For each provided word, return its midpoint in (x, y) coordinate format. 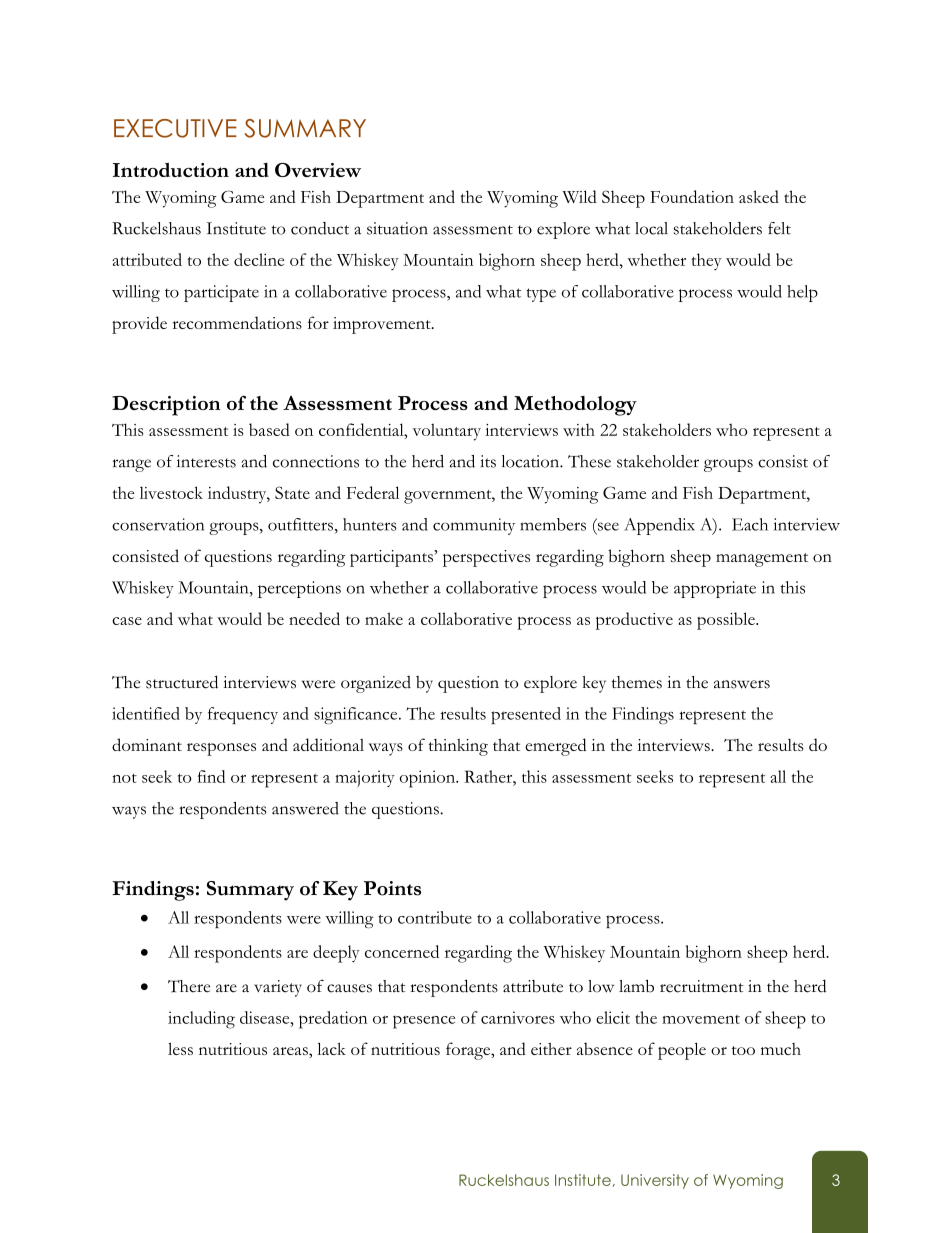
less (180, 1049)
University (655, 1181)
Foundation (692, 196)
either (551, 1049)
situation (397, 228)
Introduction (171, 170)
